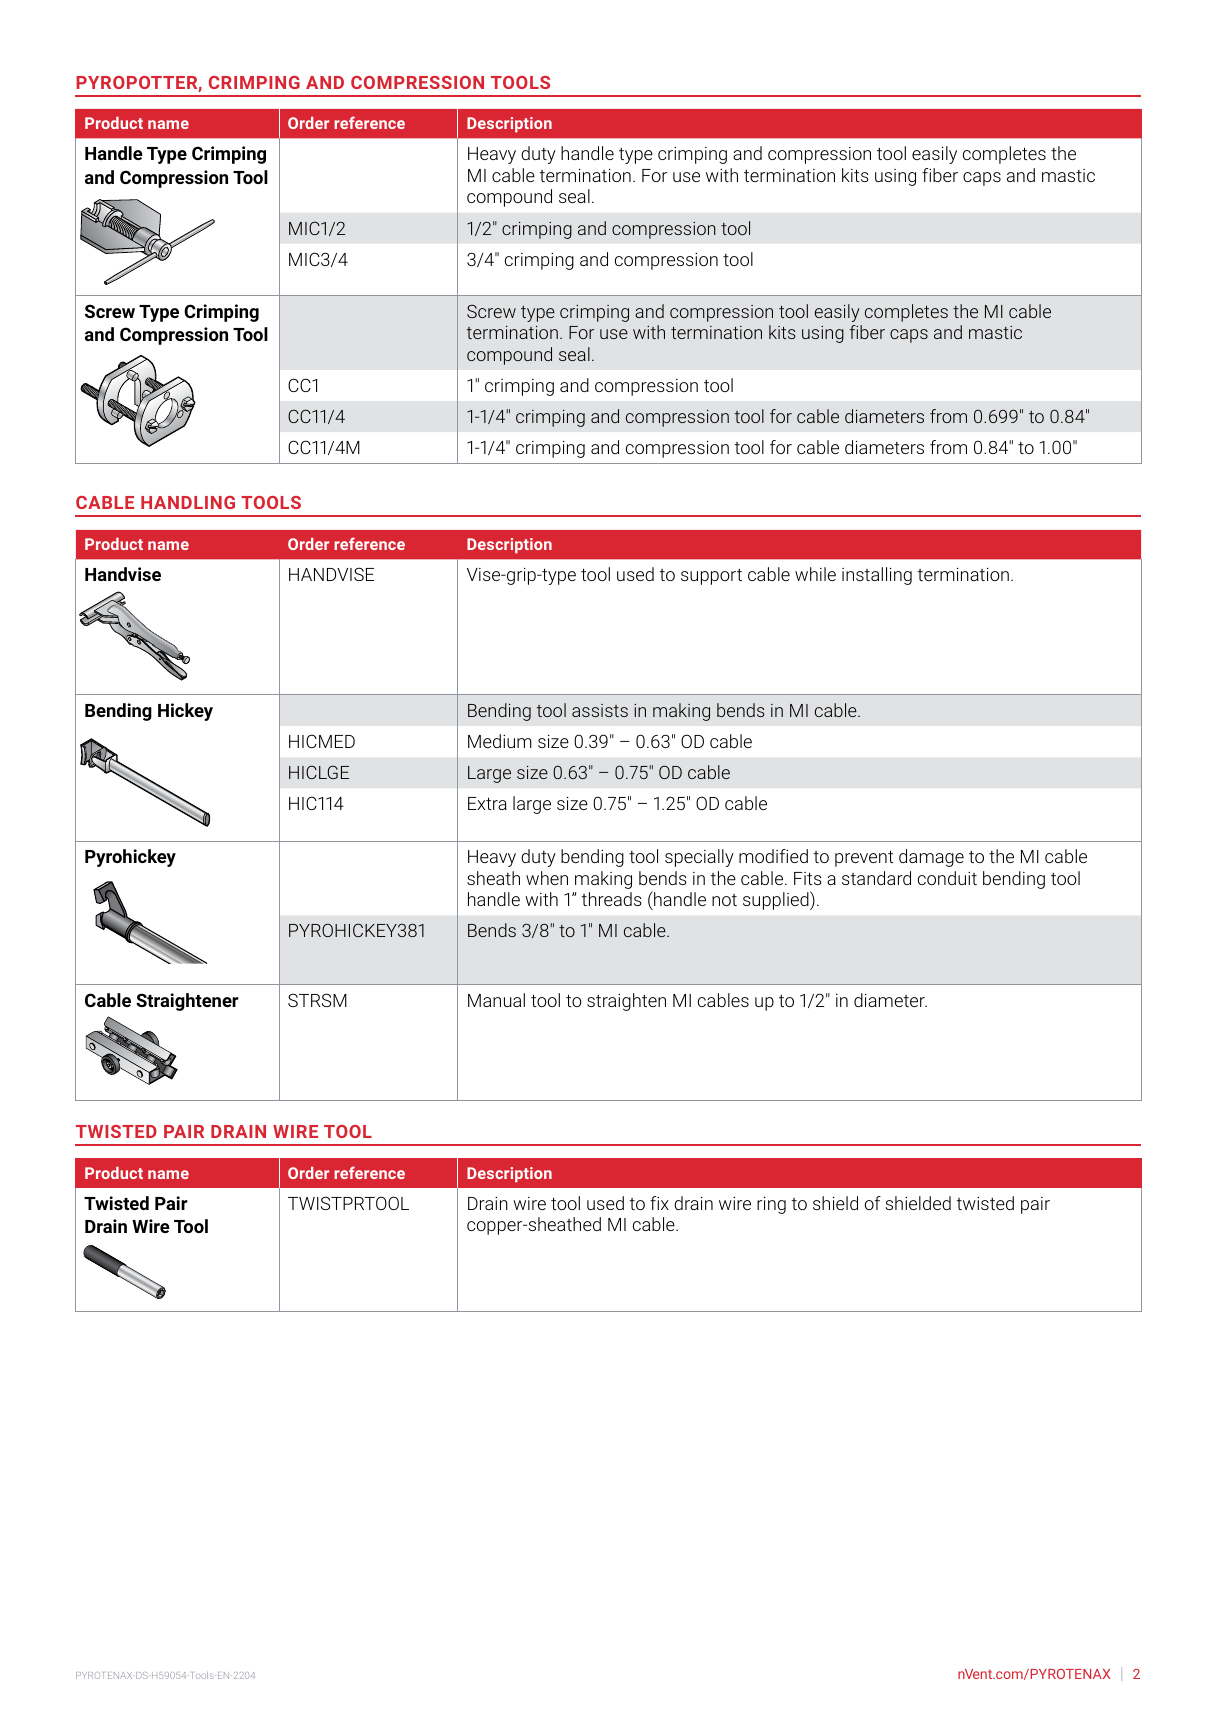 The height and width of the document is (1720, 1216). What do you see at coordinates (877, 576) in the document?
I see `installing` at bounding box center [877, 576].
